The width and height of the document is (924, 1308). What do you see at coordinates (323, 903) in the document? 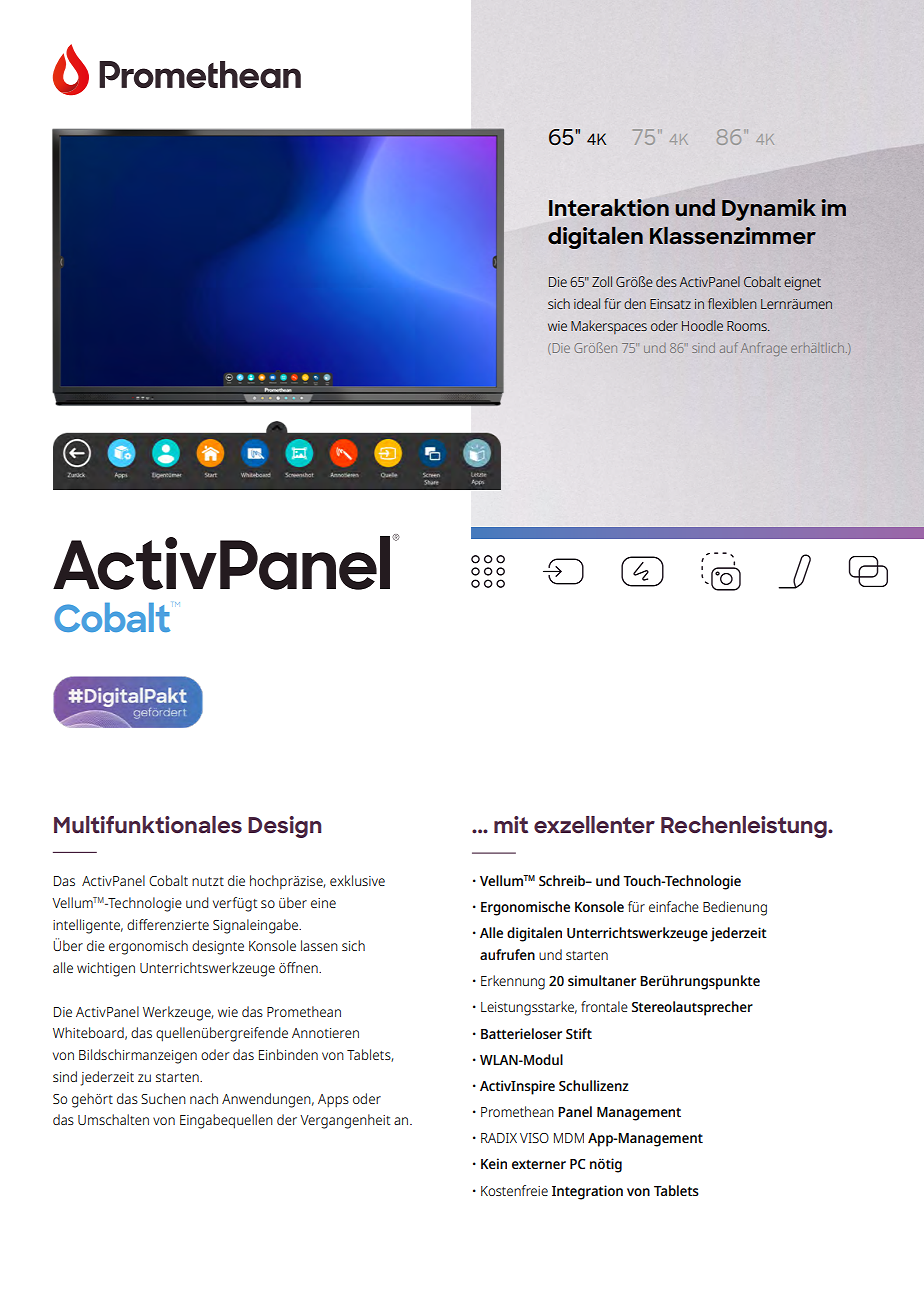
I see `eine` at bounding box center [323, 903].
